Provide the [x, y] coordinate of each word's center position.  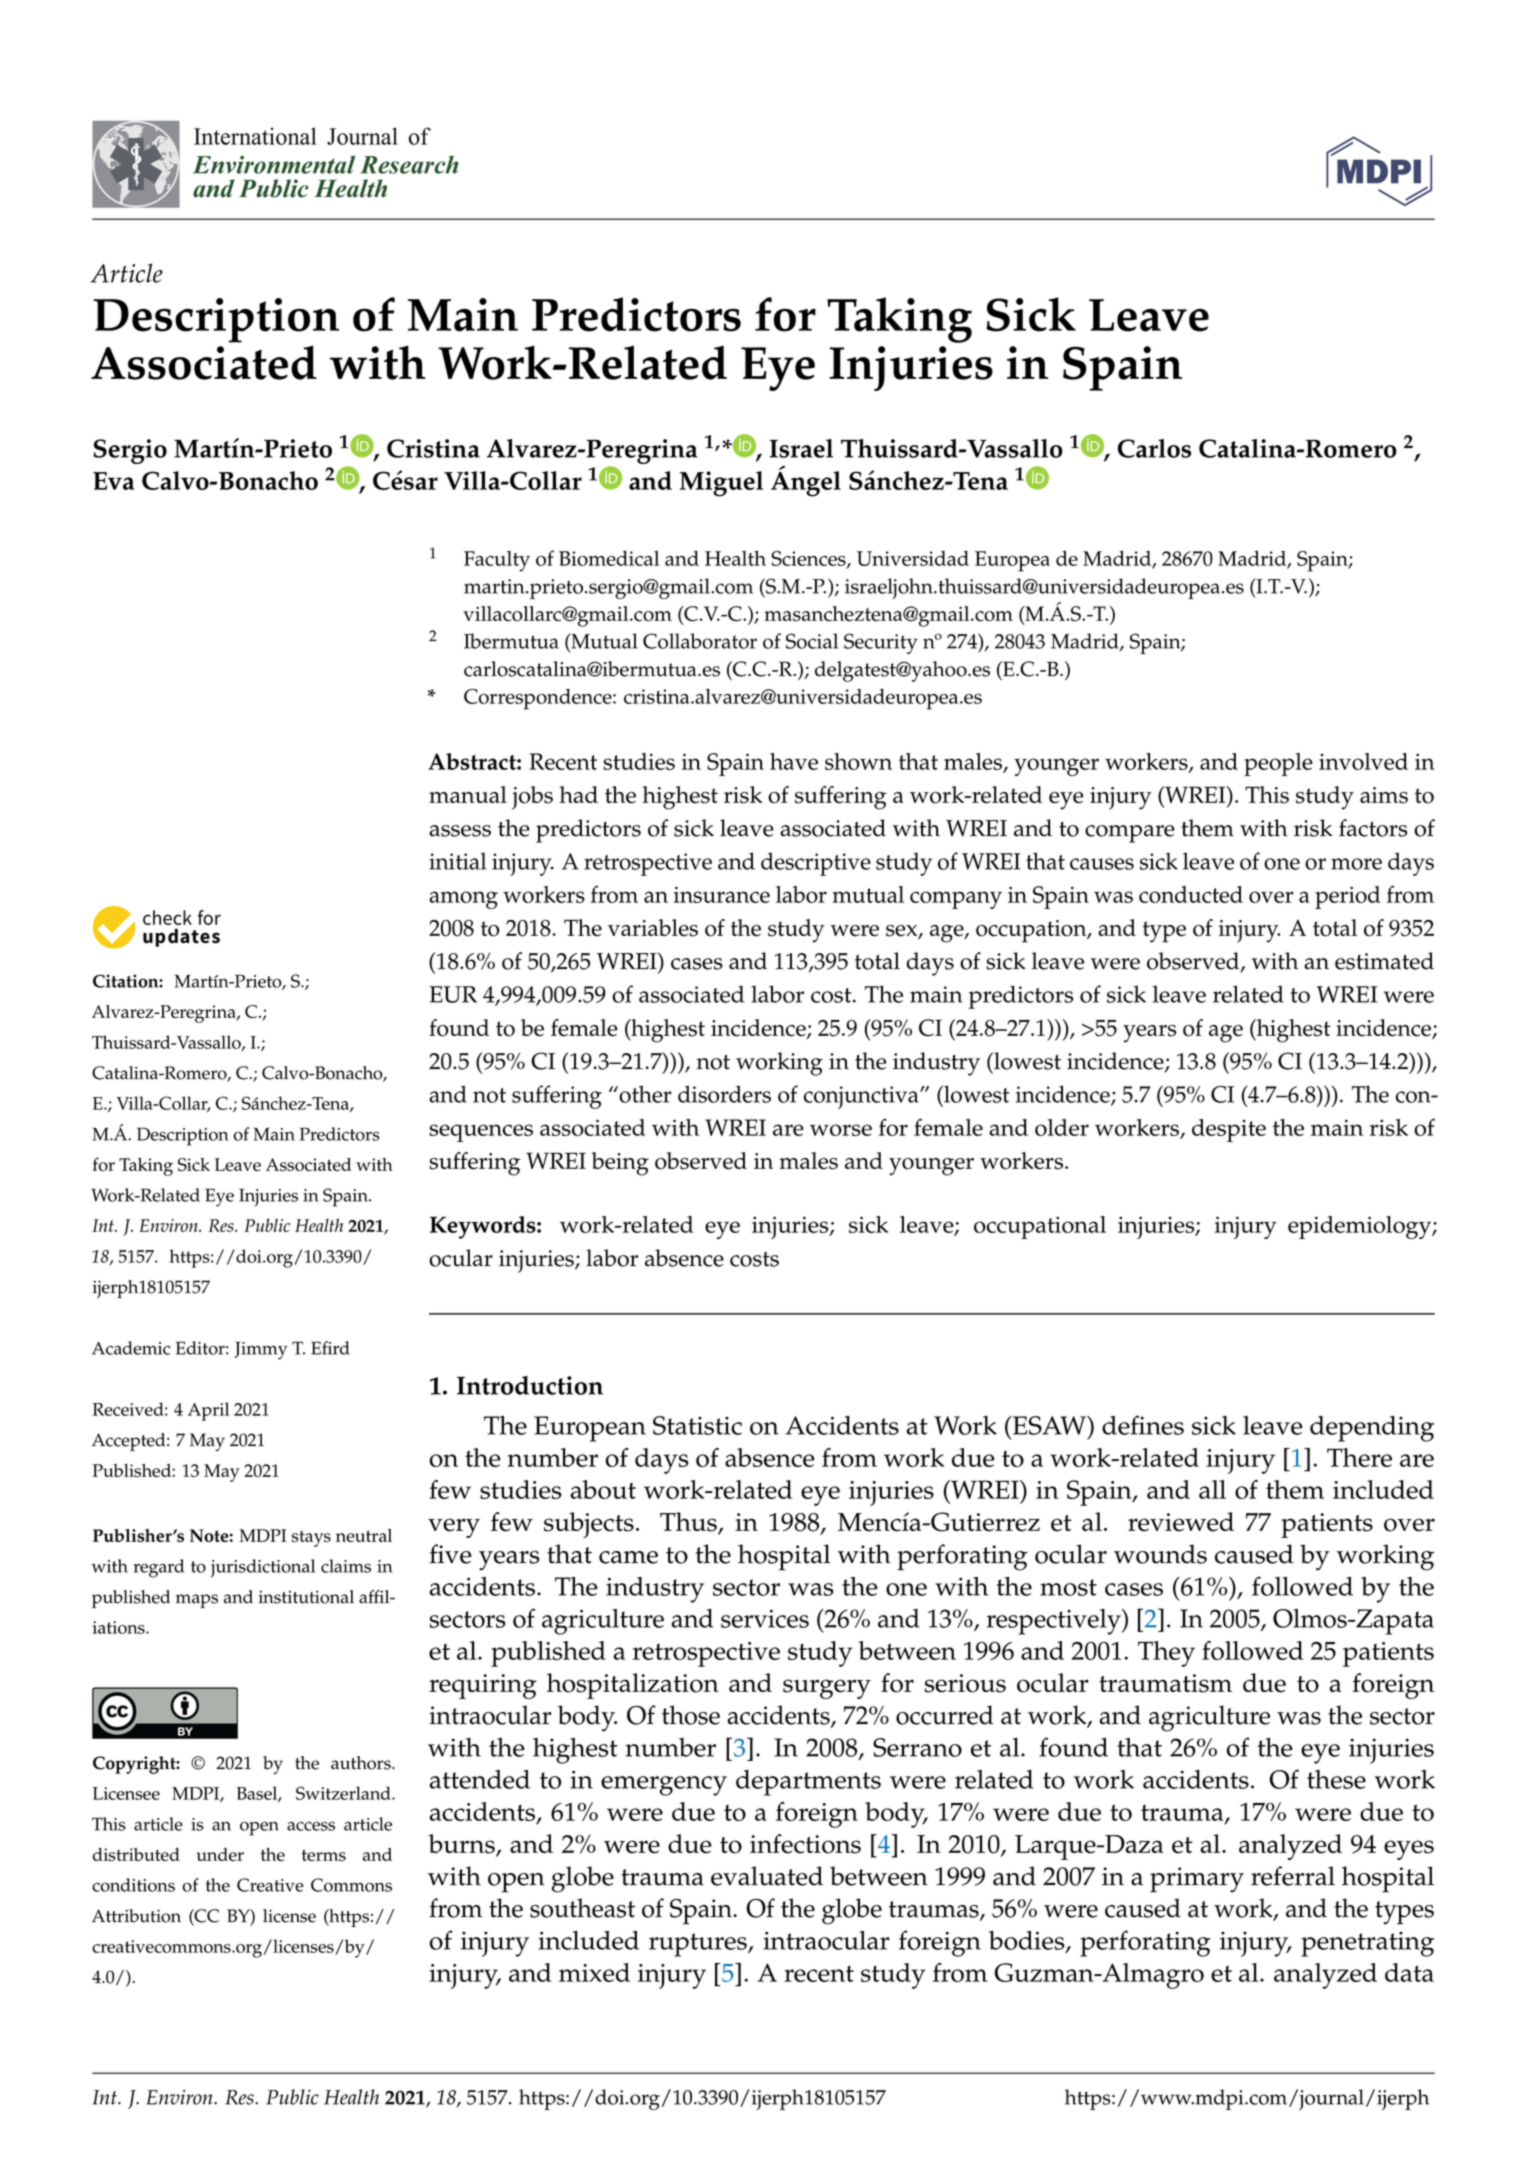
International [255, 136]
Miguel [721, 484]
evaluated [767, 1876]
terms [324, 1856]
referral [1293, 1876]
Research [409, 165]
